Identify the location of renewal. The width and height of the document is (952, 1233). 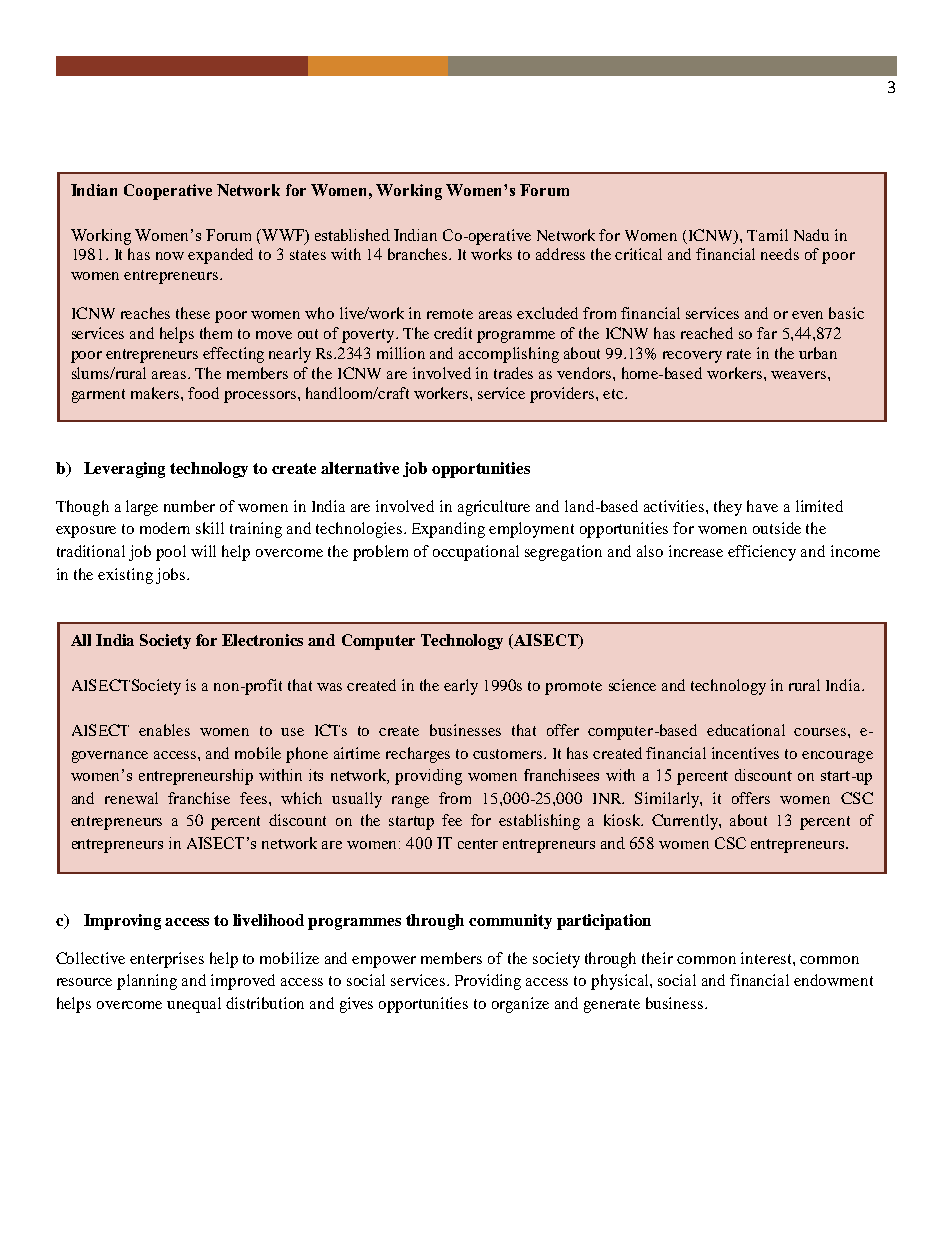
(131, 798).
